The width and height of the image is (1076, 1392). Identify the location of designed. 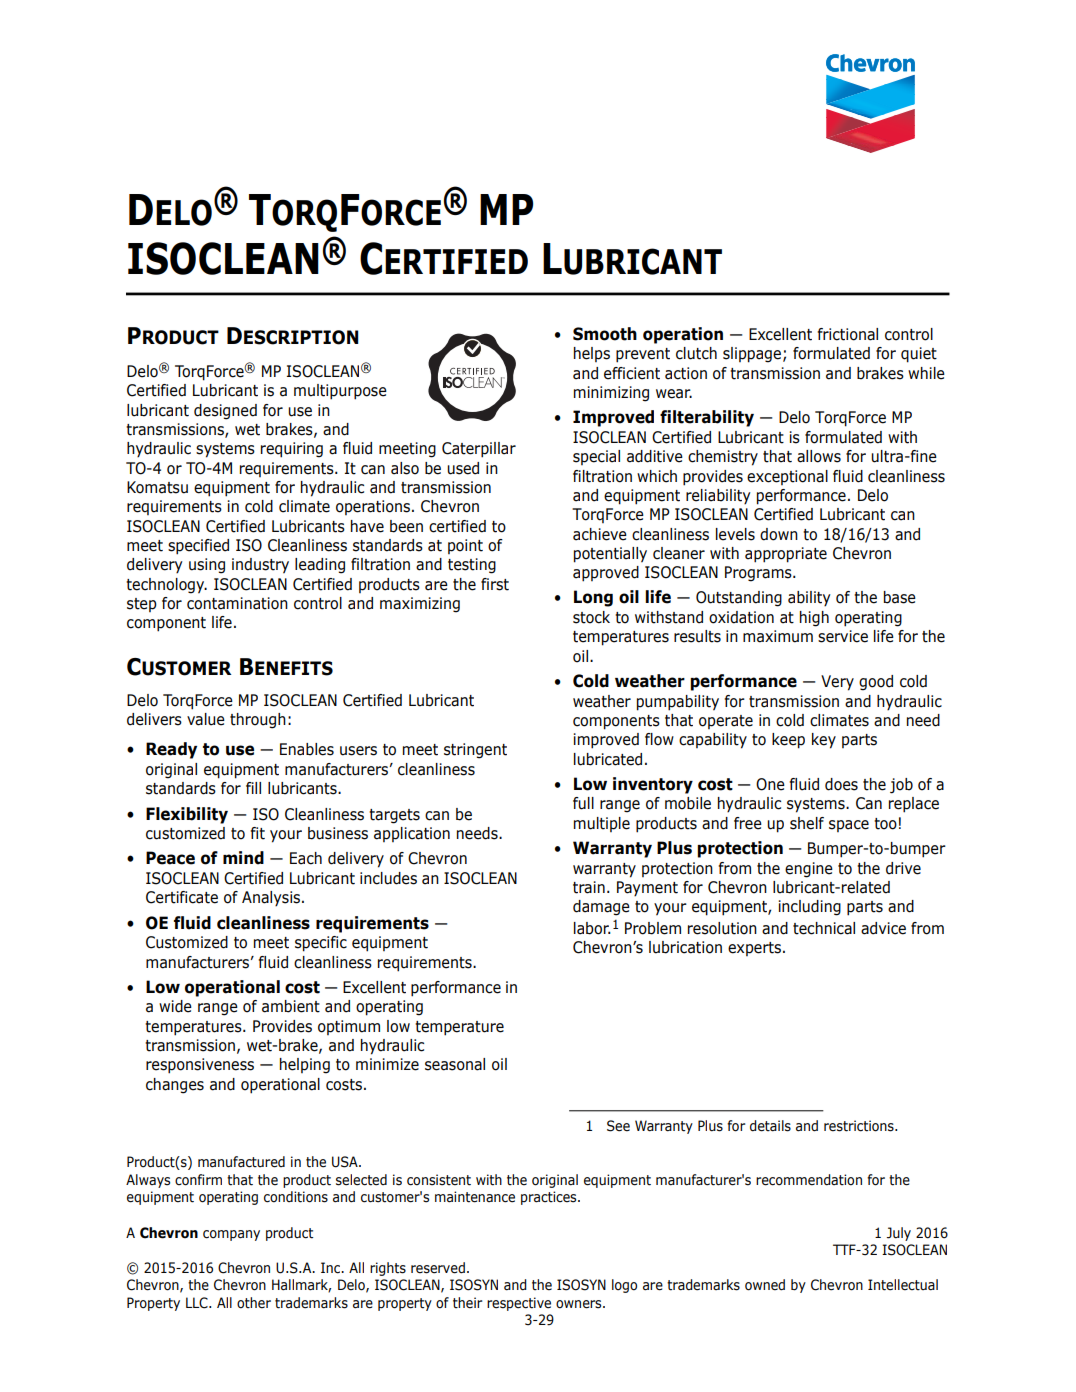
(225, 412).
